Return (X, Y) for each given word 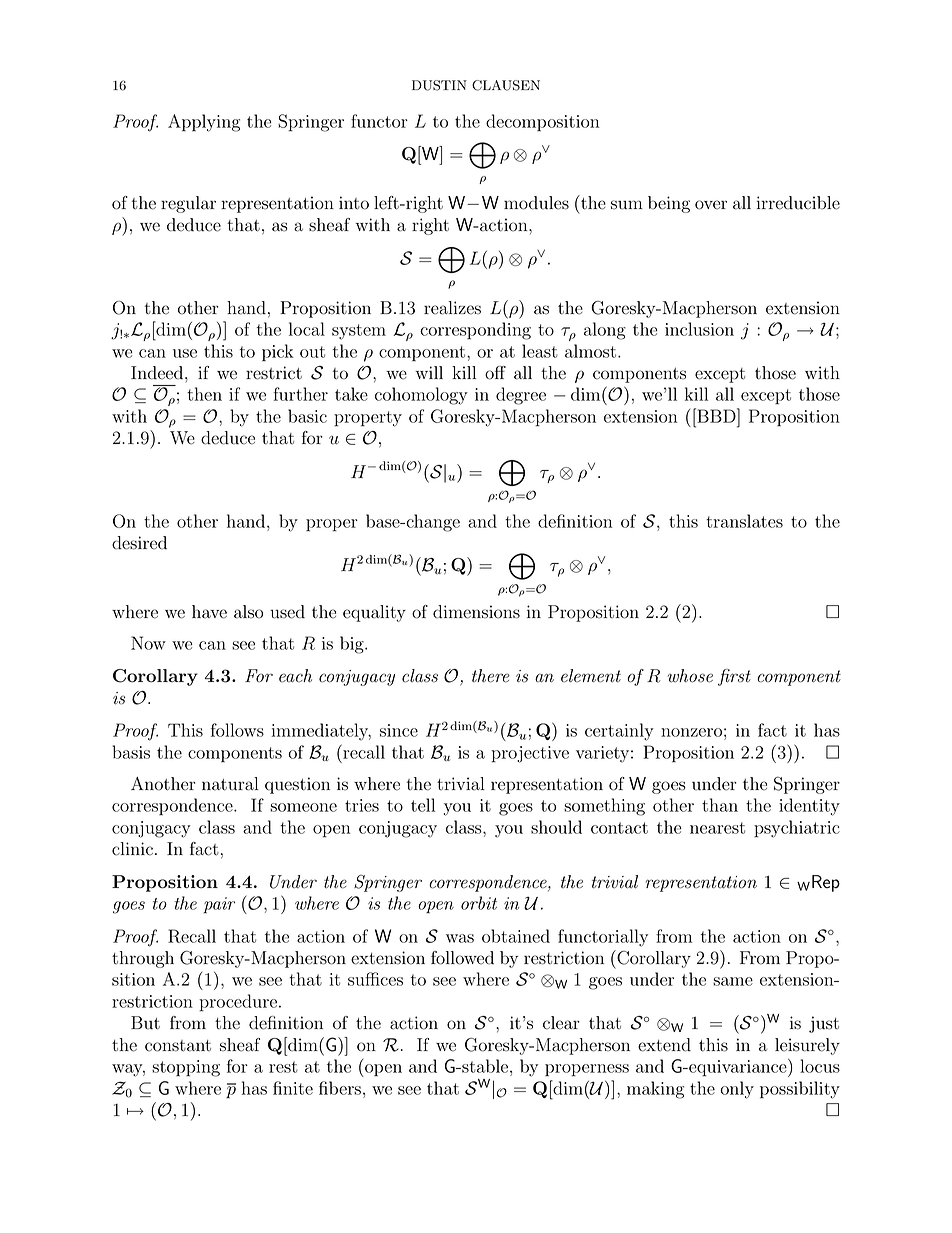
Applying (204, 123)
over (711, 205)
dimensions (476, 612)
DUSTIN (439, 85)
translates (744, 521)
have (209, 612)
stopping (186, 1068)
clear (561, 1023)
